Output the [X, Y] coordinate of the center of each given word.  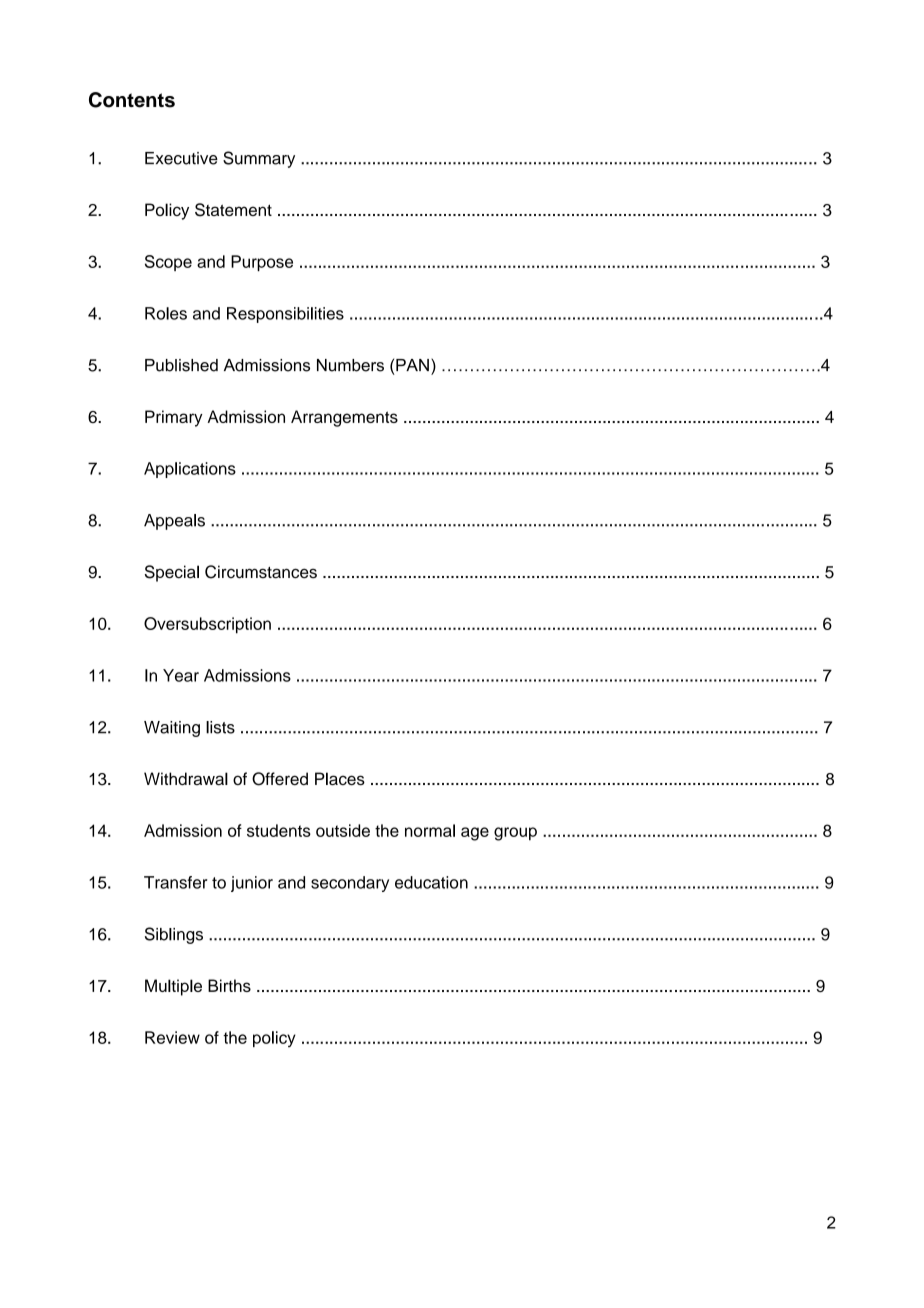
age [475, 834]
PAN [412, 365]
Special [172, 573]
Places [340, 778]
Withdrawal [186, 778]
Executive [181, 158]
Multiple [173, 987]
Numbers [350, 365]
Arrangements [344, 418]
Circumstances [261, 572]
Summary [259, 159]
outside [343, 830]
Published [181, 365]
